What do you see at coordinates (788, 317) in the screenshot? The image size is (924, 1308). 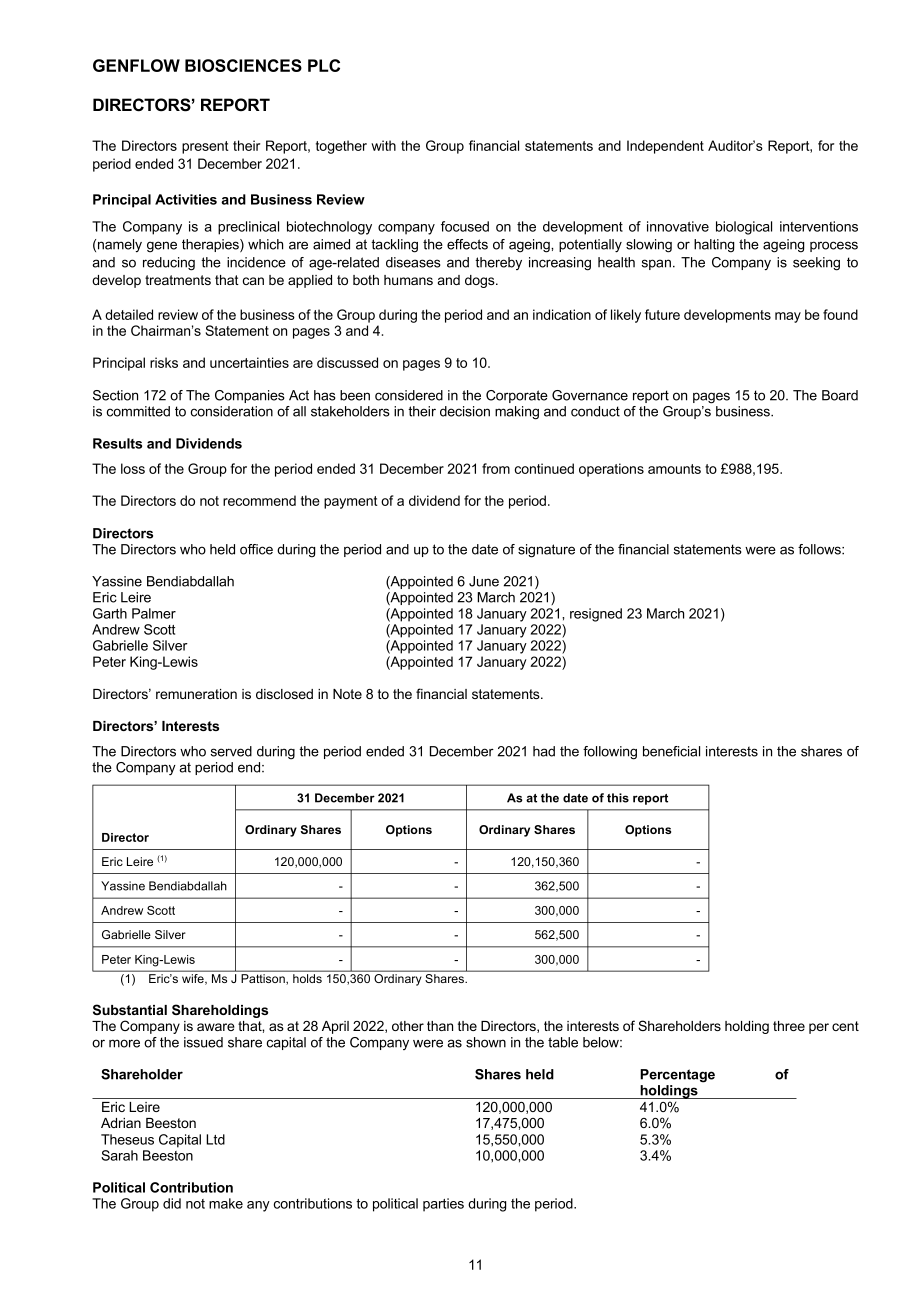 I see `may` at bounding box center [788, 317].
